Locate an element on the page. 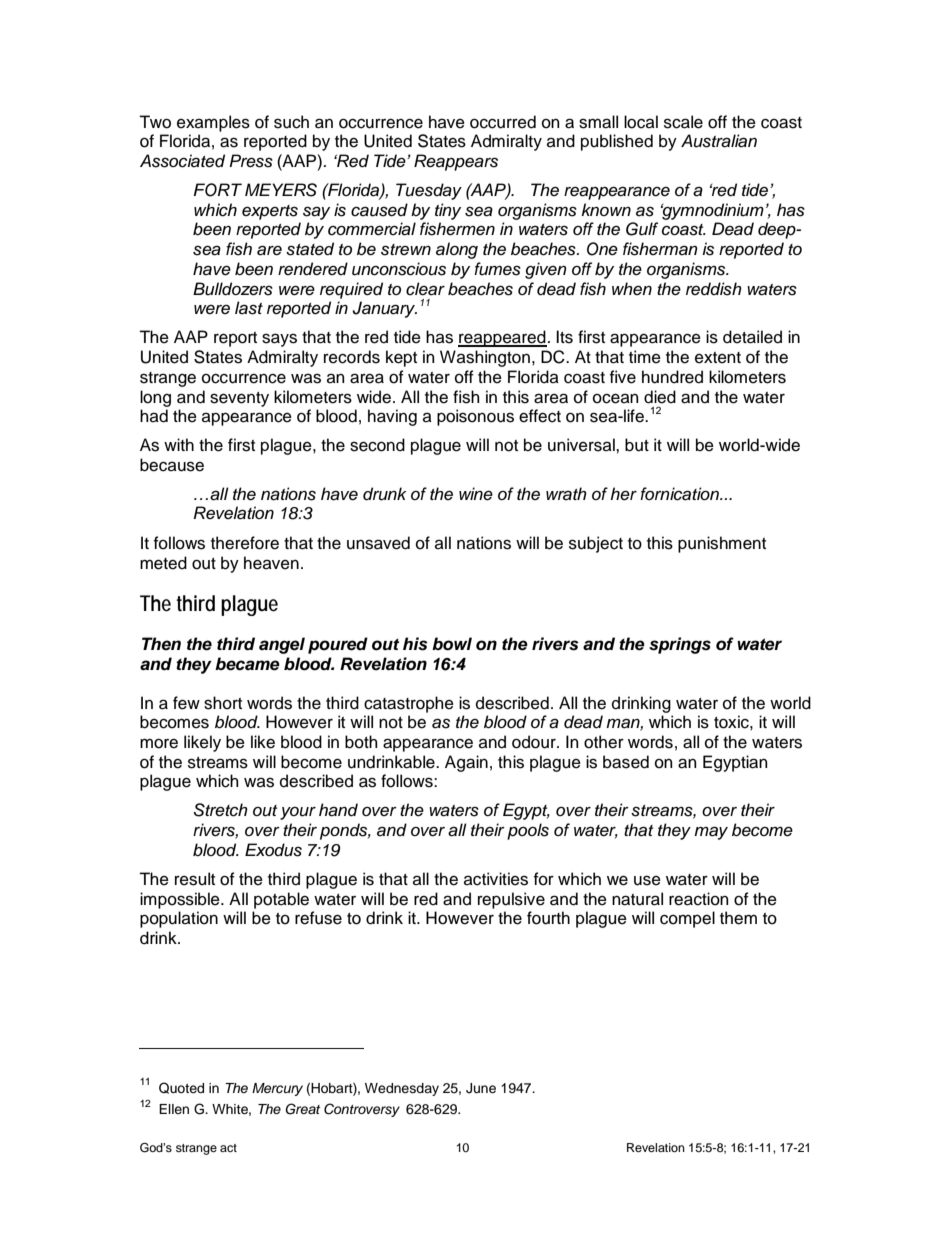 The image size is (952, 1233). Stretch is located at coordinates (221, 810).
